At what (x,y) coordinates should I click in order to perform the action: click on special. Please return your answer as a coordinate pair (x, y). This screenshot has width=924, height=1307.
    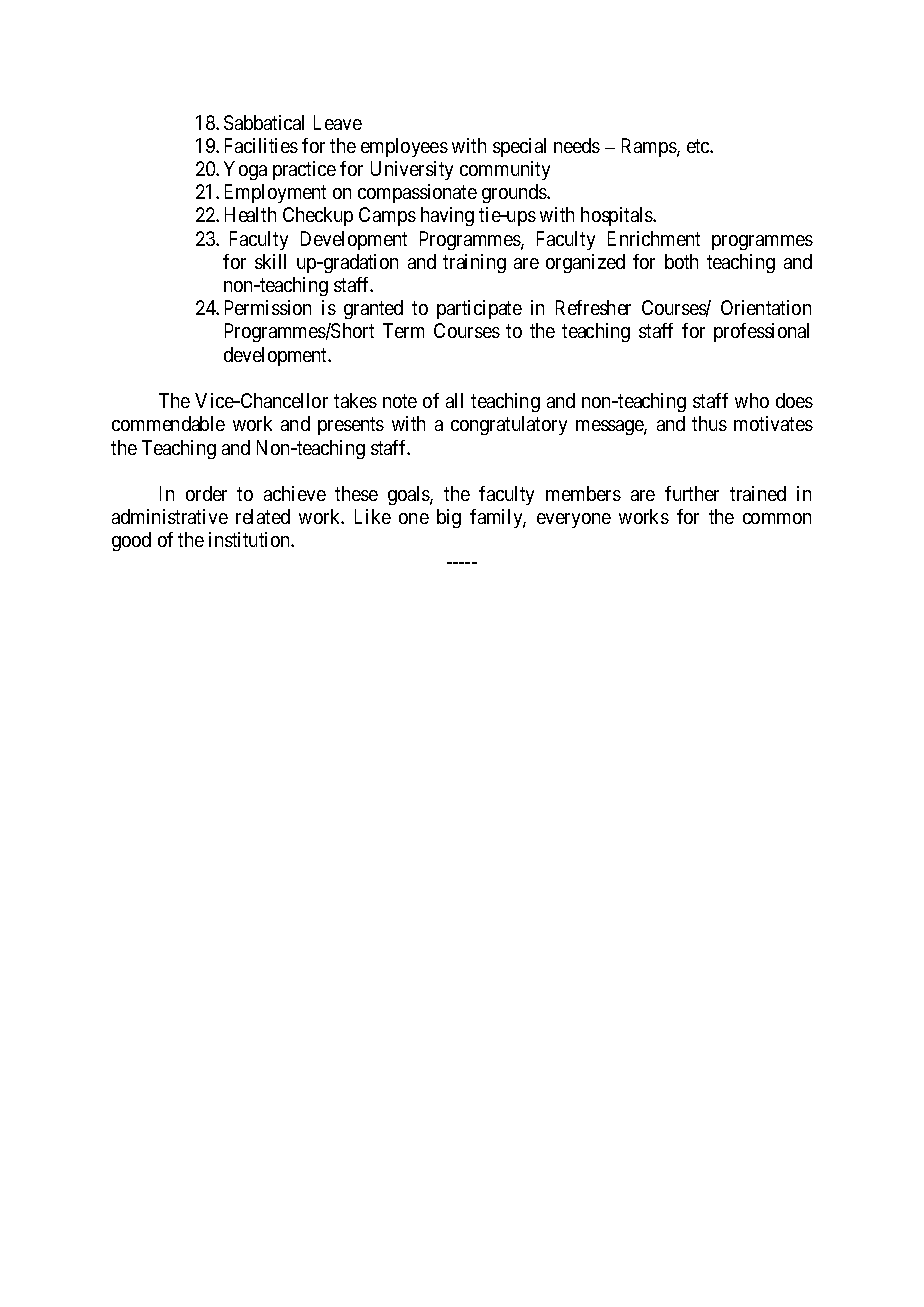
    Looking at the image, I should click on (519, 147).
